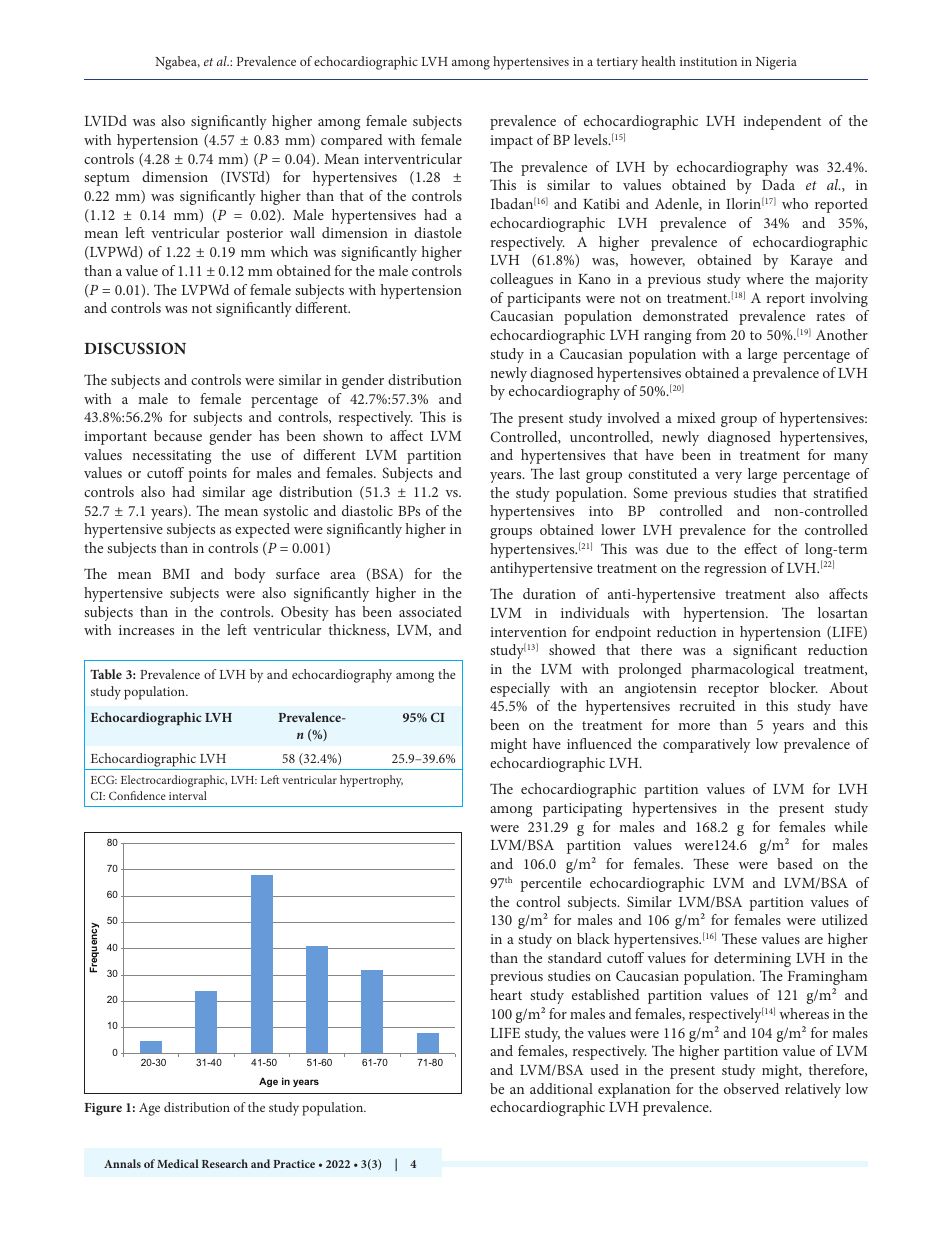  What do you see at coordinates (782, 122) in the page?
I see `independent` at bounding box center [782, 122].
